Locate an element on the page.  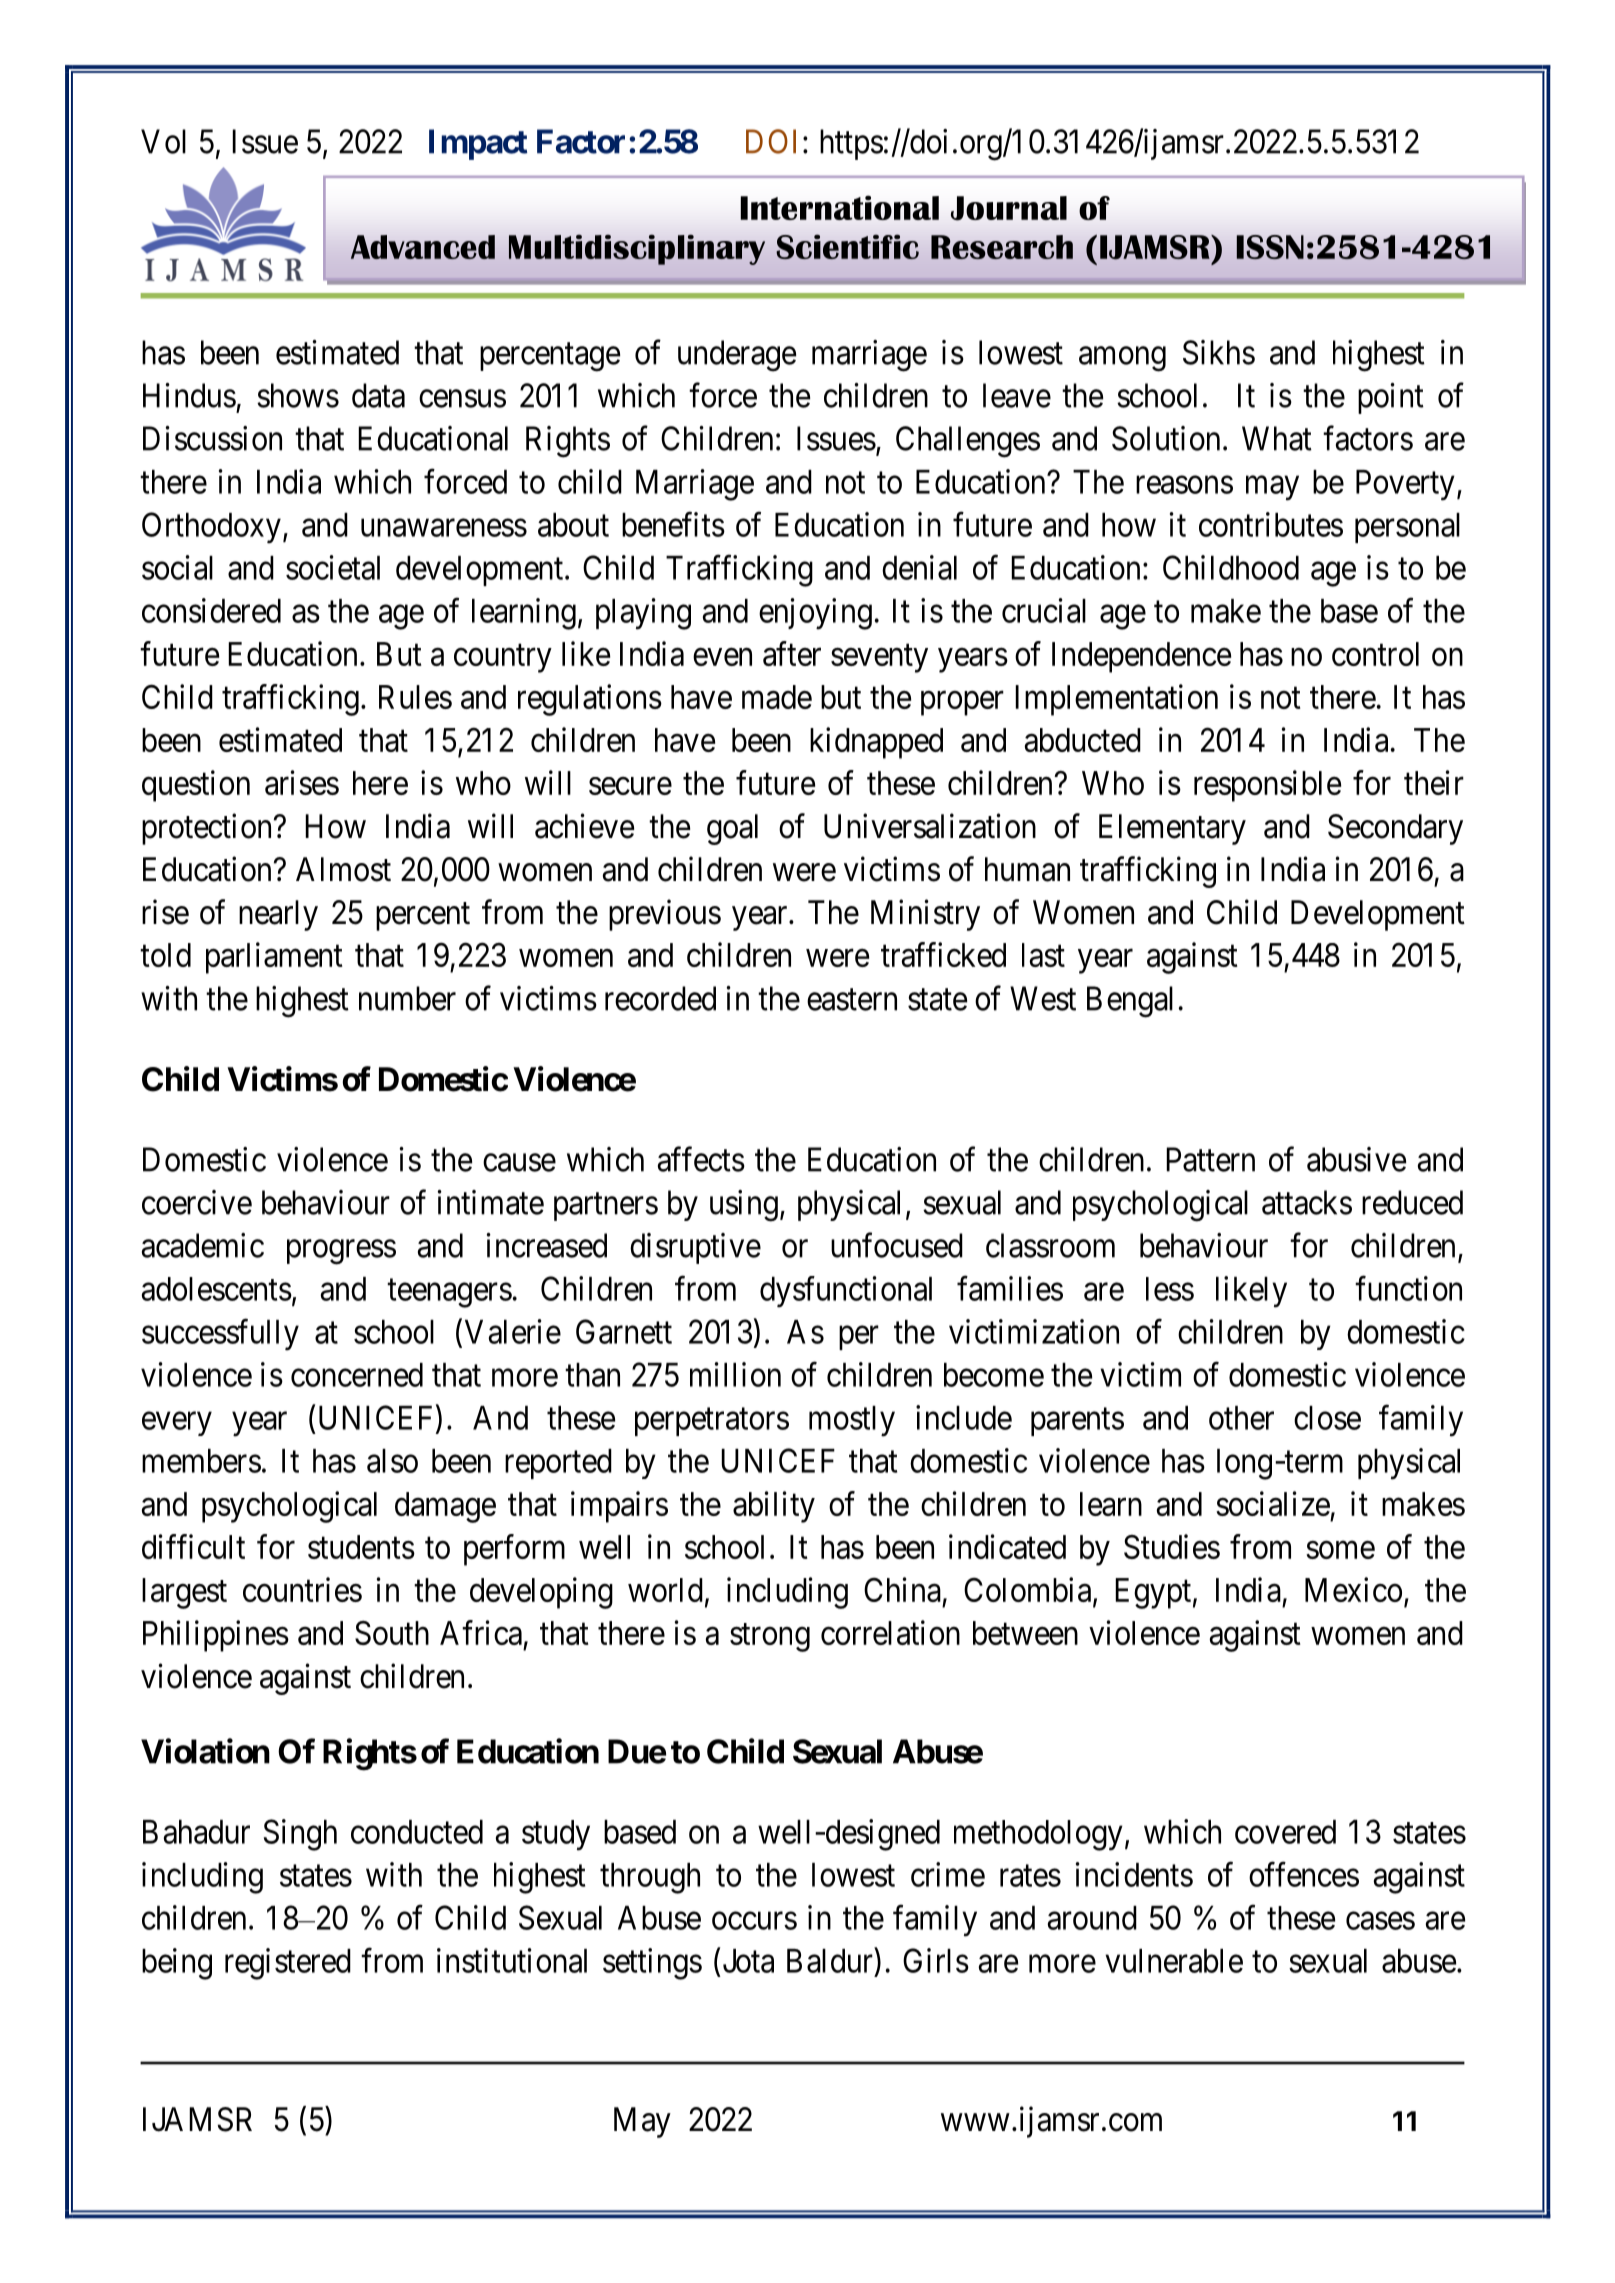
ability is located at coordinates (774, 1507).
